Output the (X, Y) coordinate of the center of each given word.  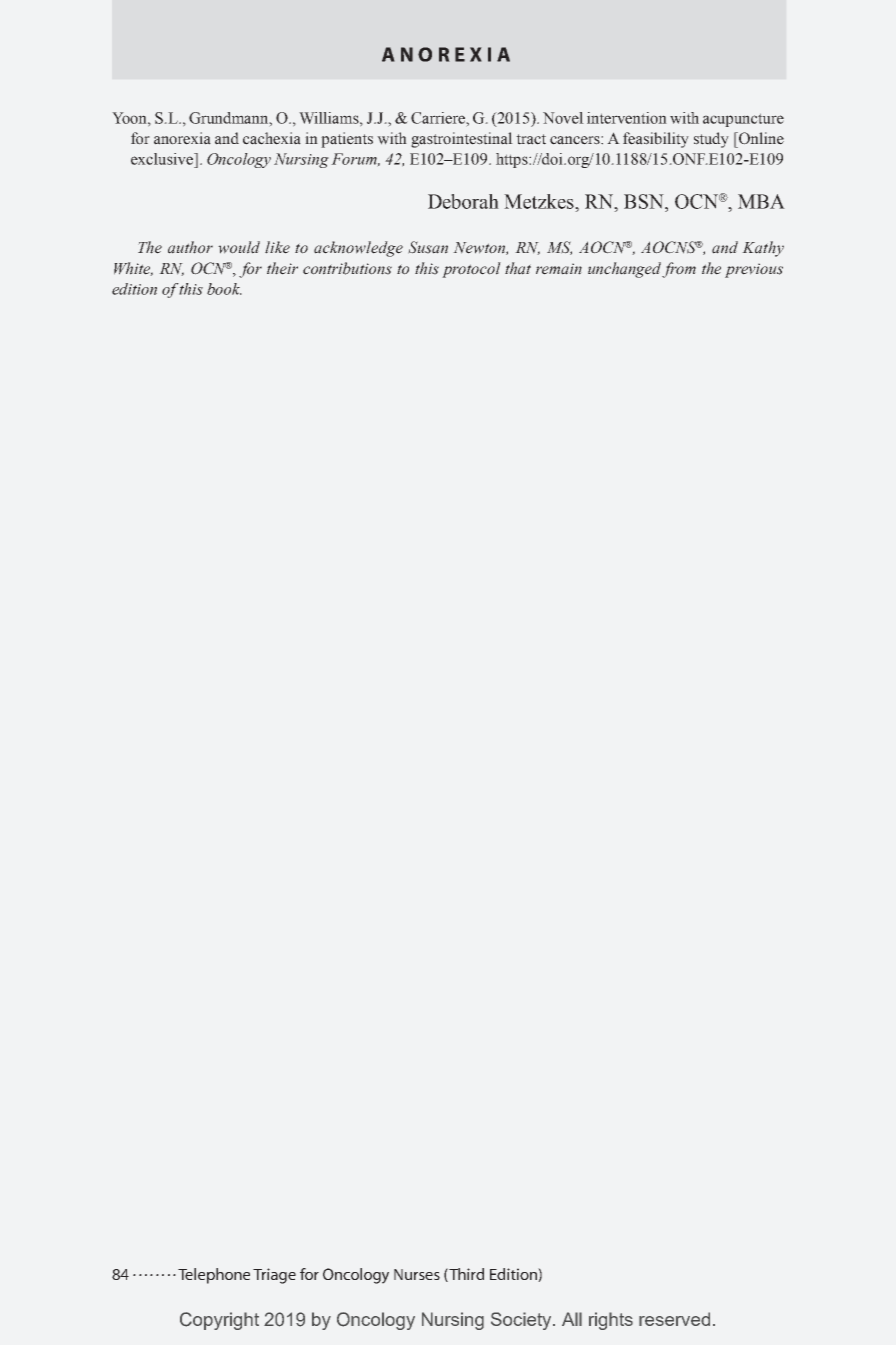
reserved (674, 1319)
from (679, 270)
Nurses (417, 1274)
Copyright (219, 1321)
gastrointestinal (462, 140)
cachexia (272, 138)
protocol (471, 270)
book (224, 289)
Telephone (214, 1276)
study (711, 140)
